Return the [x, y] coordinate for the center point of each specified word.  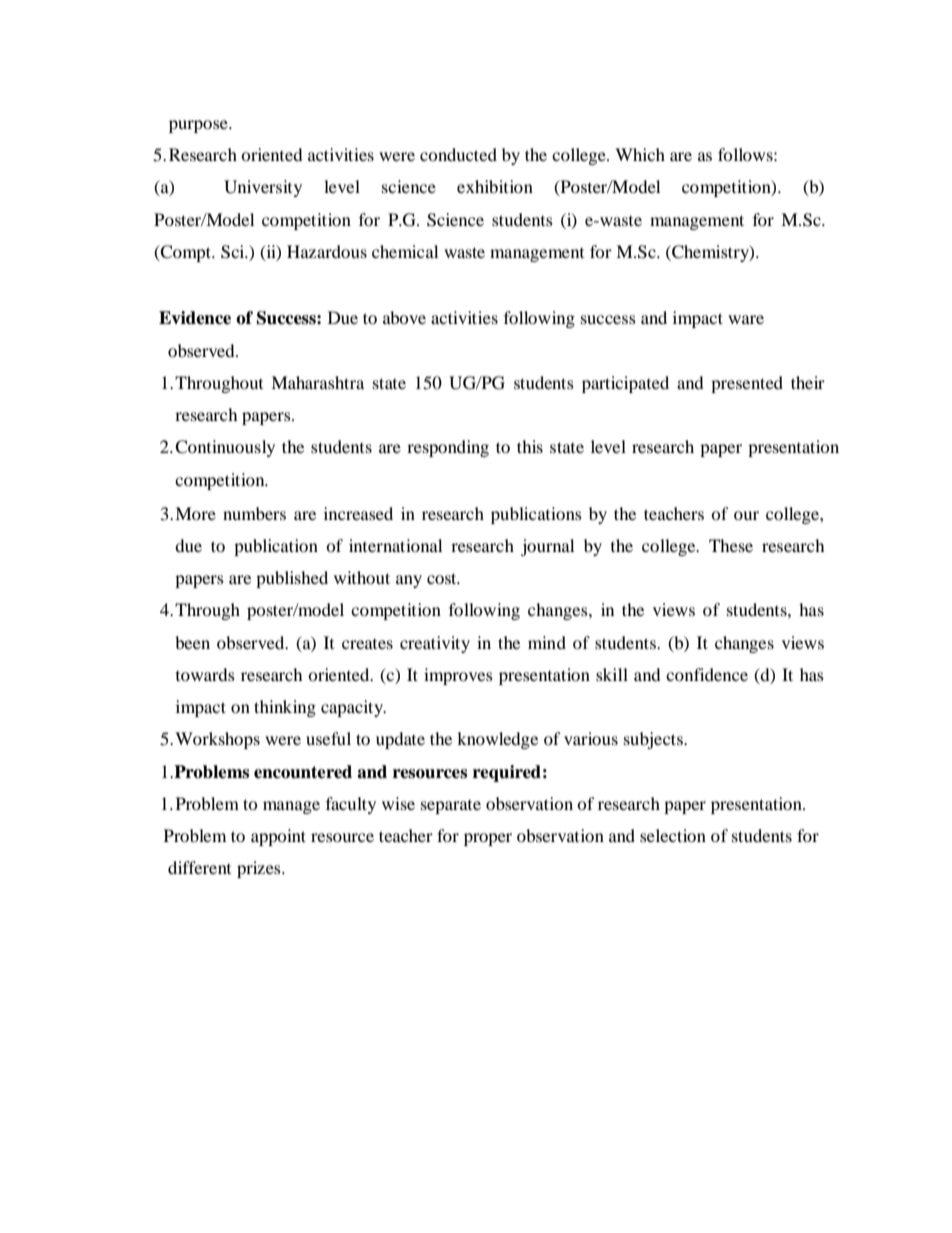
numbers [254, 513]
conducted [458, 154]
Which [640, 154]
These [731, 545]
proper [488, 839]
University [263, 188]
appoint [278, 837]
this [530, 446]
